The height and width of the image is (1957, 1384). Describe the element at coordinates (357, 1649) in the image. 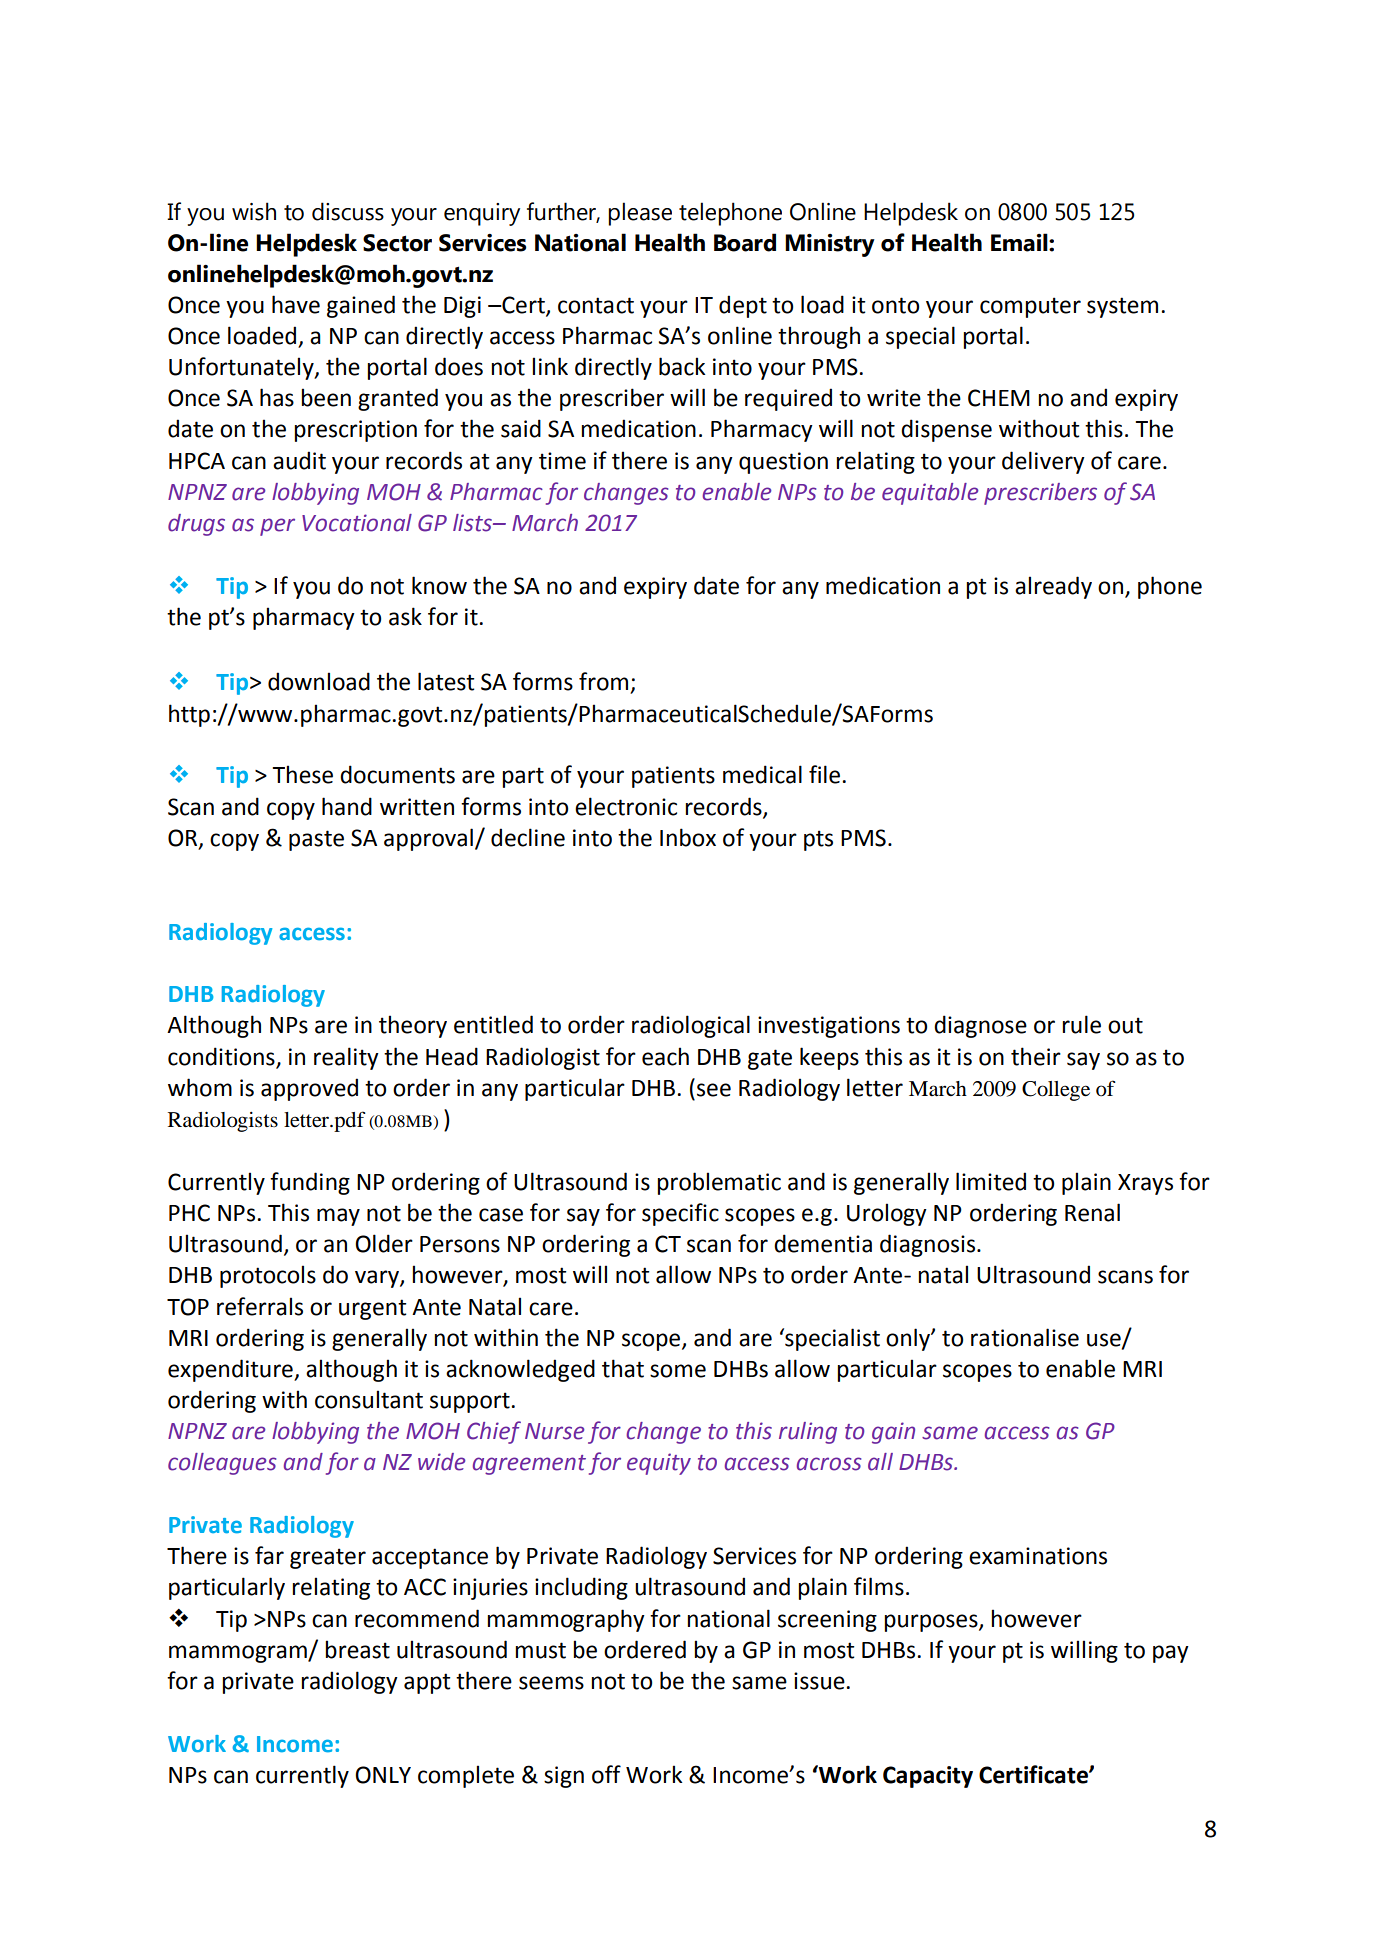

I see `breast` at that location.
